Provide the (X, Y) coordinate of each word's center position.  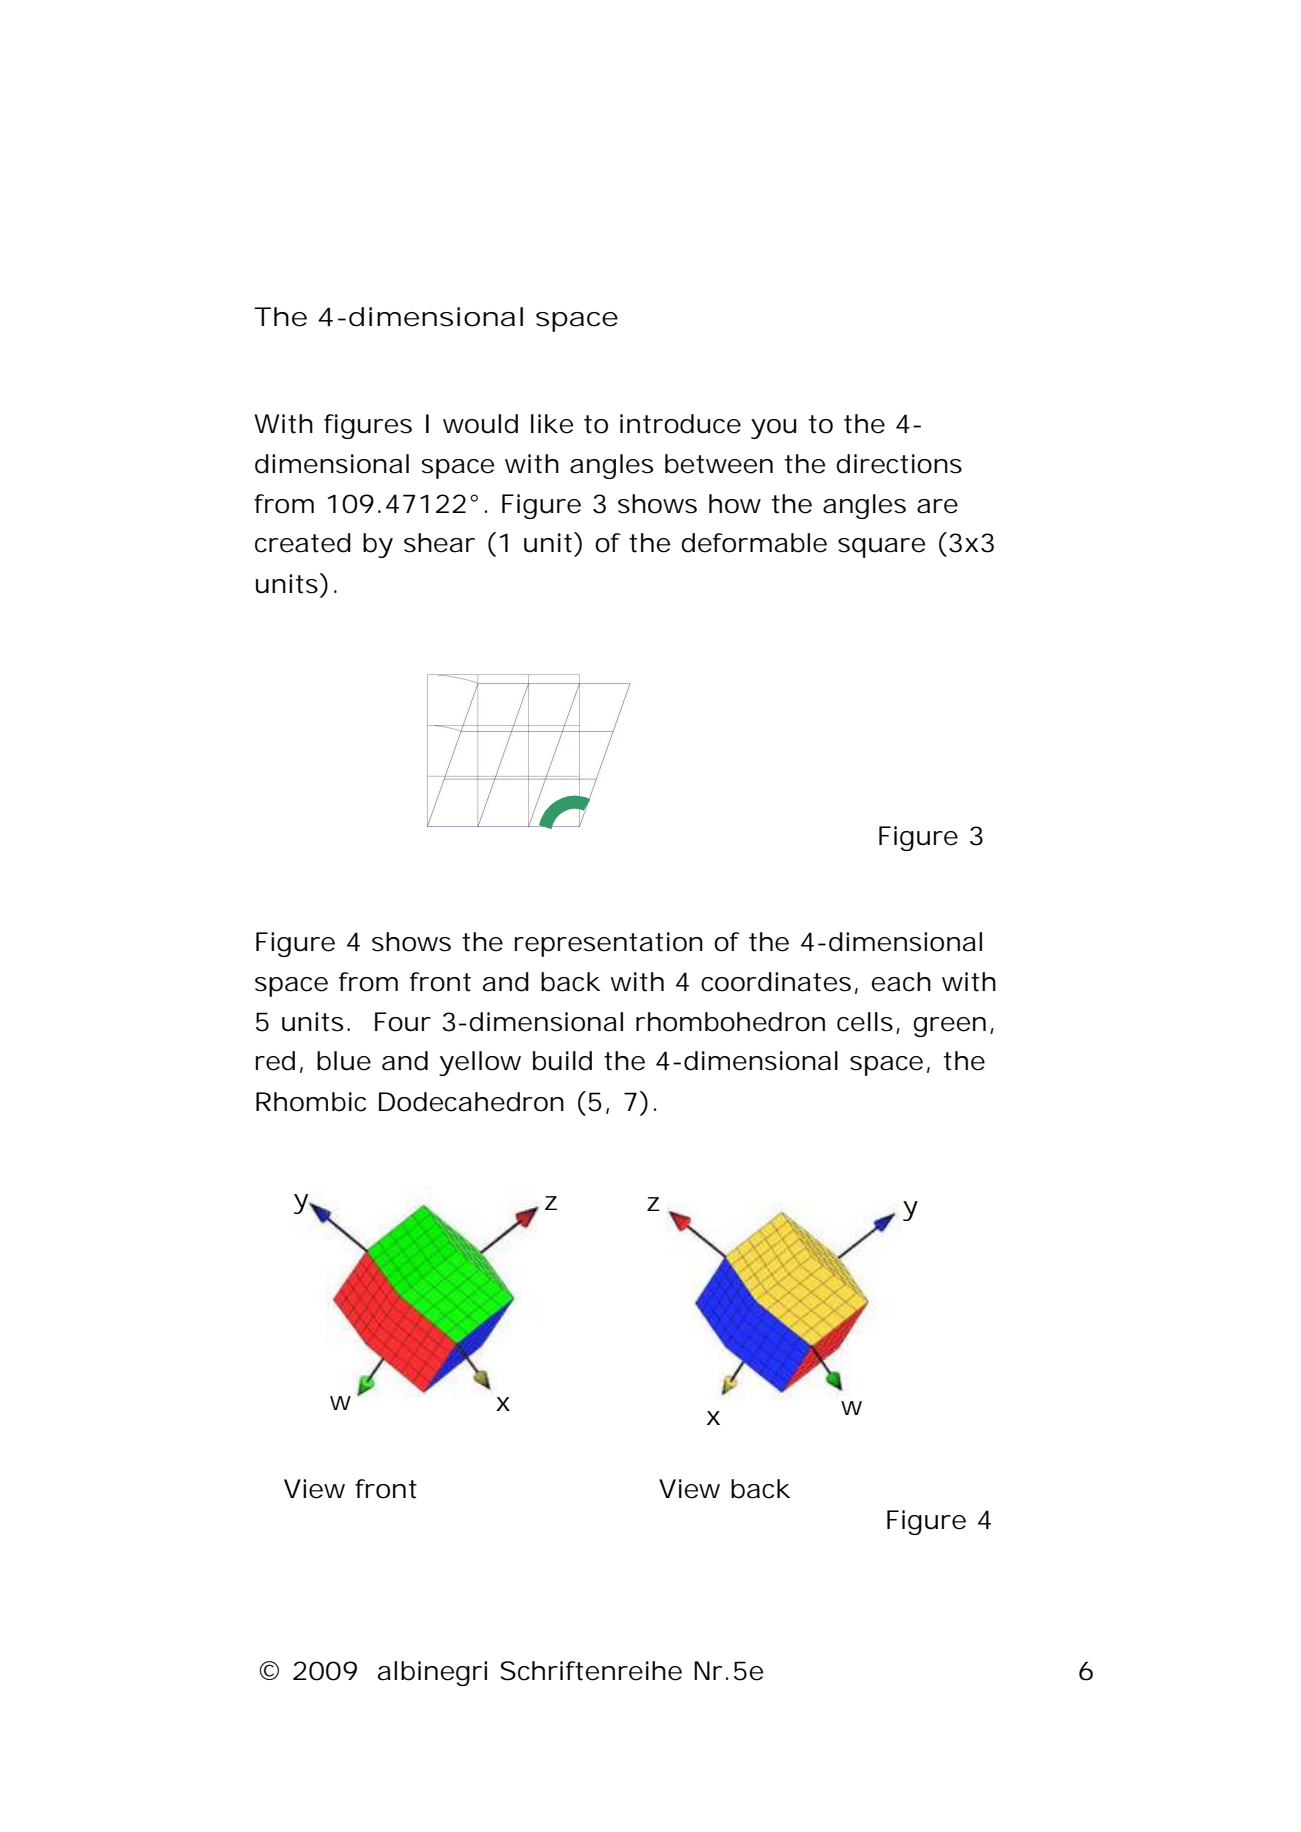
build (562, 1061)
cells (865, 1022)
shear (439, 543)
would (480, 424)
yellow (480, 1063)
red (275, 1061)
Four (403, 1022)
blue (344, 1061)
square (881, 548)
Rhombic (311, 1102)
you (773, 429)
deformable (754, 543)
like (552, 424)
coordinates (776, 982)
